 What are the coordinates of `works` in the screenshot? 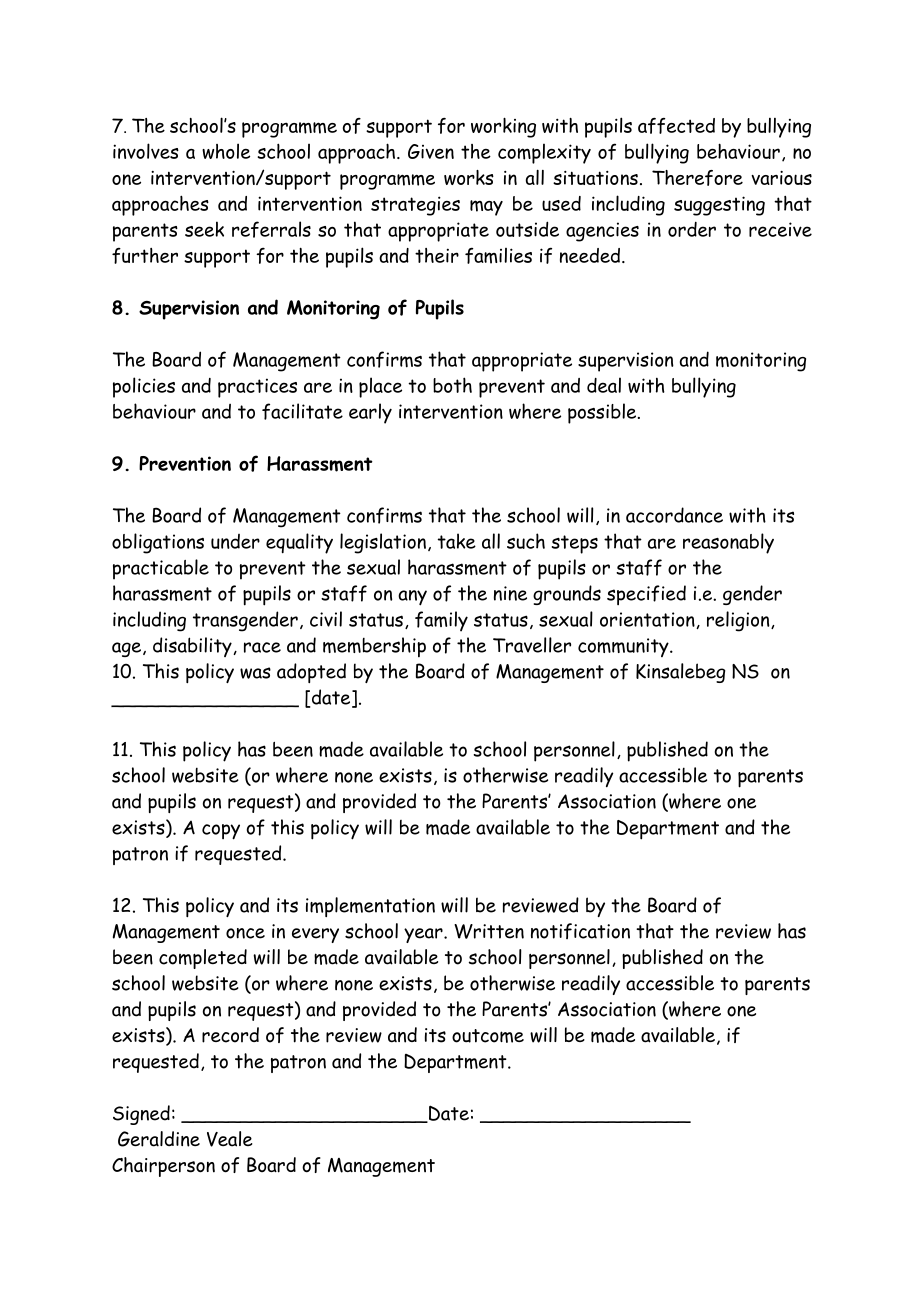 It's located at (469, 177).
